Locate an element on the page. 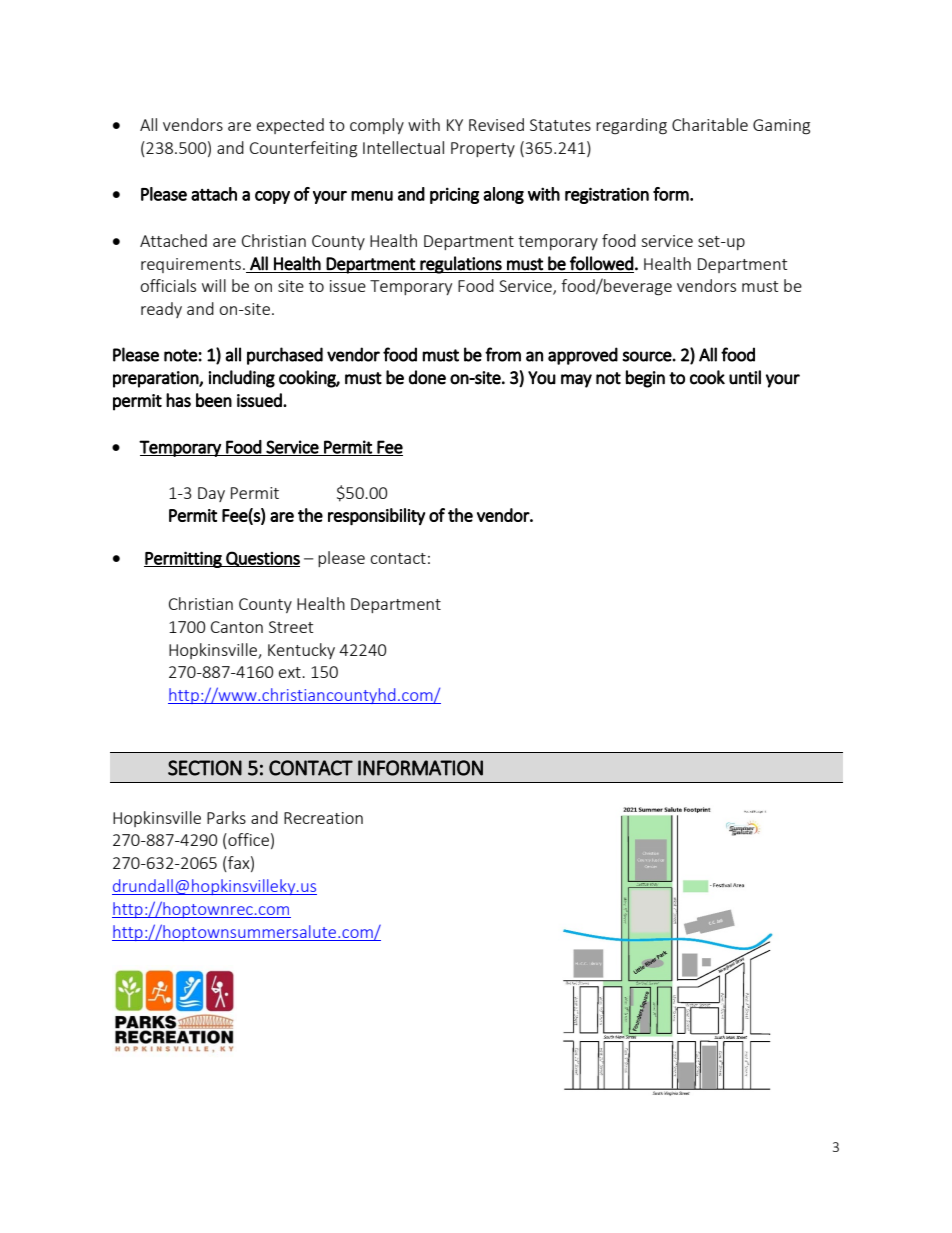 This document has height=1233, width=952. Parks is located at coordinates (226, 817).
